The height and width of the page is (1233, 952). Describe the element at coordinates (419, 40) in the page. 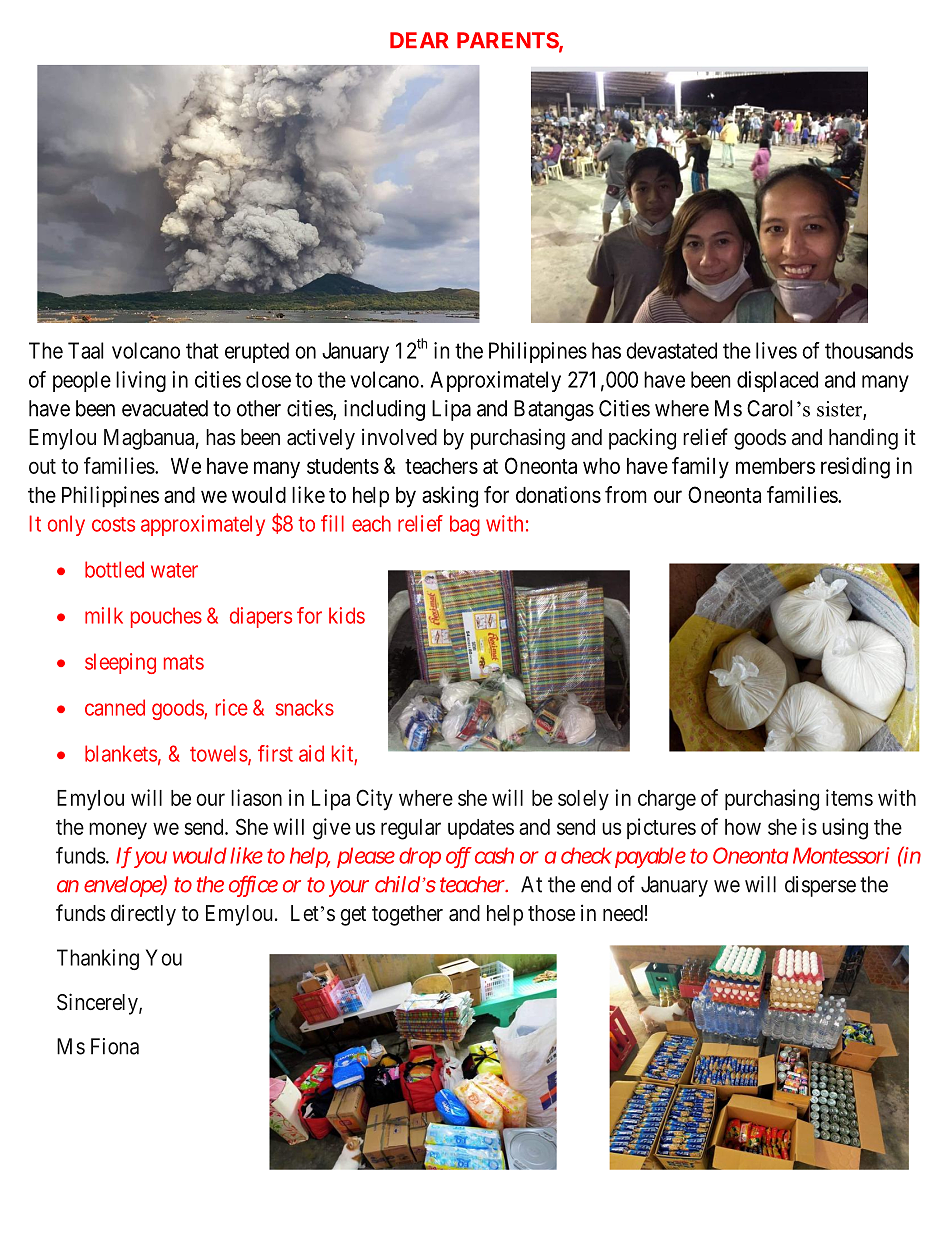

I see `DEAR` at that location.
